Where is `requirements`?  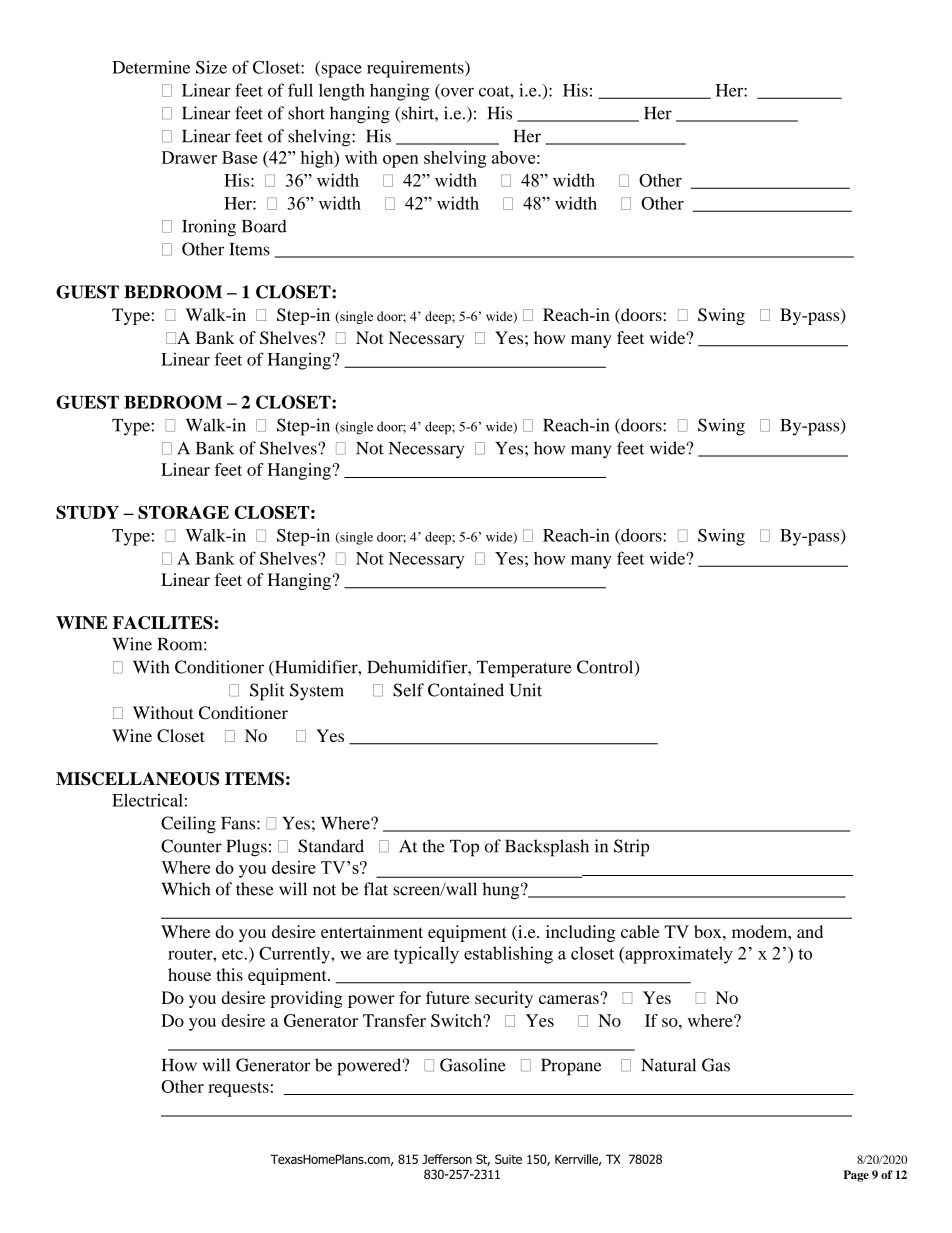 requirements is located at coordinates (416, 69).
